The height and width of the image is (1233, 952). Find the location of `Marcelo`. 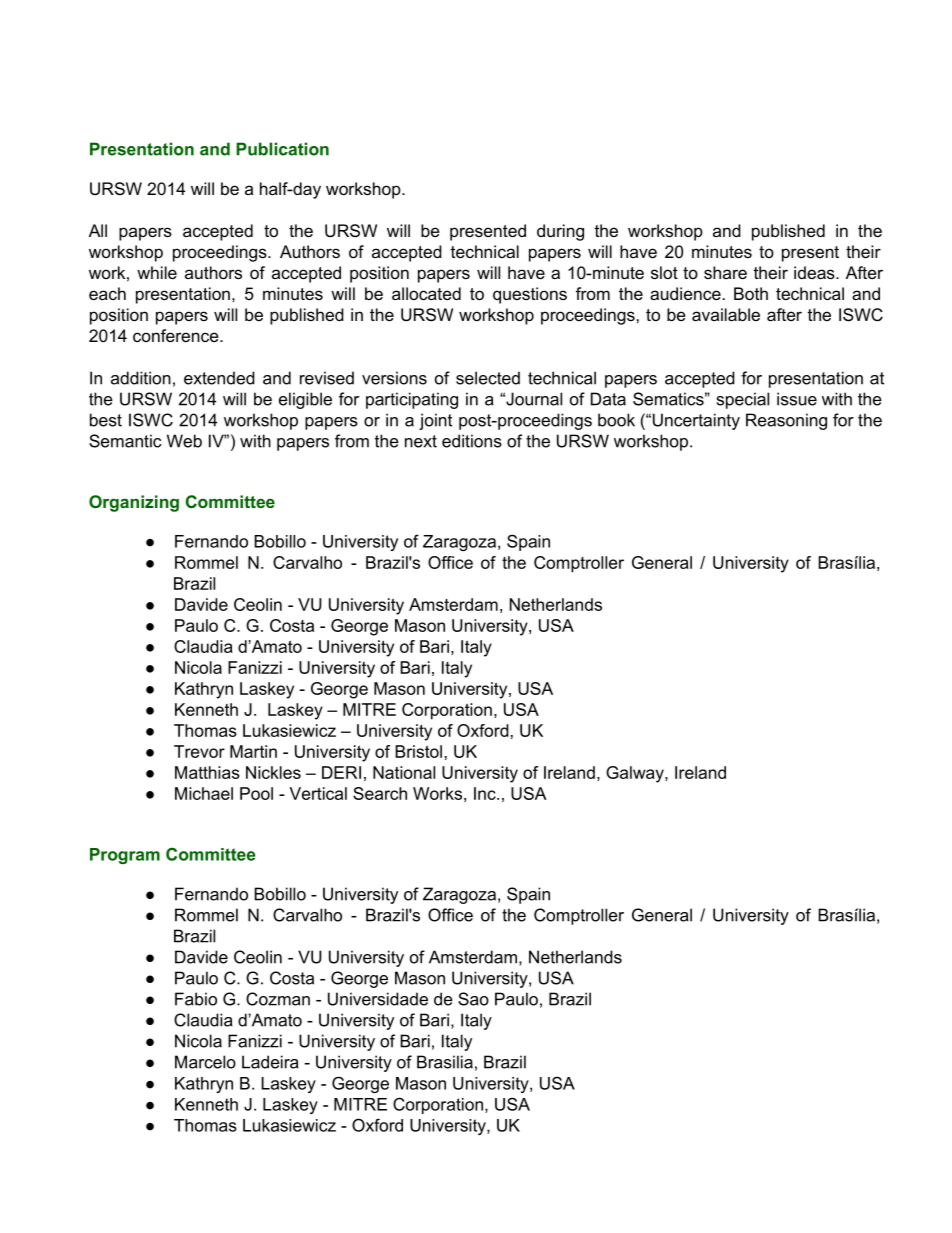

Marcelo is located at coordinates (205, 1062).
